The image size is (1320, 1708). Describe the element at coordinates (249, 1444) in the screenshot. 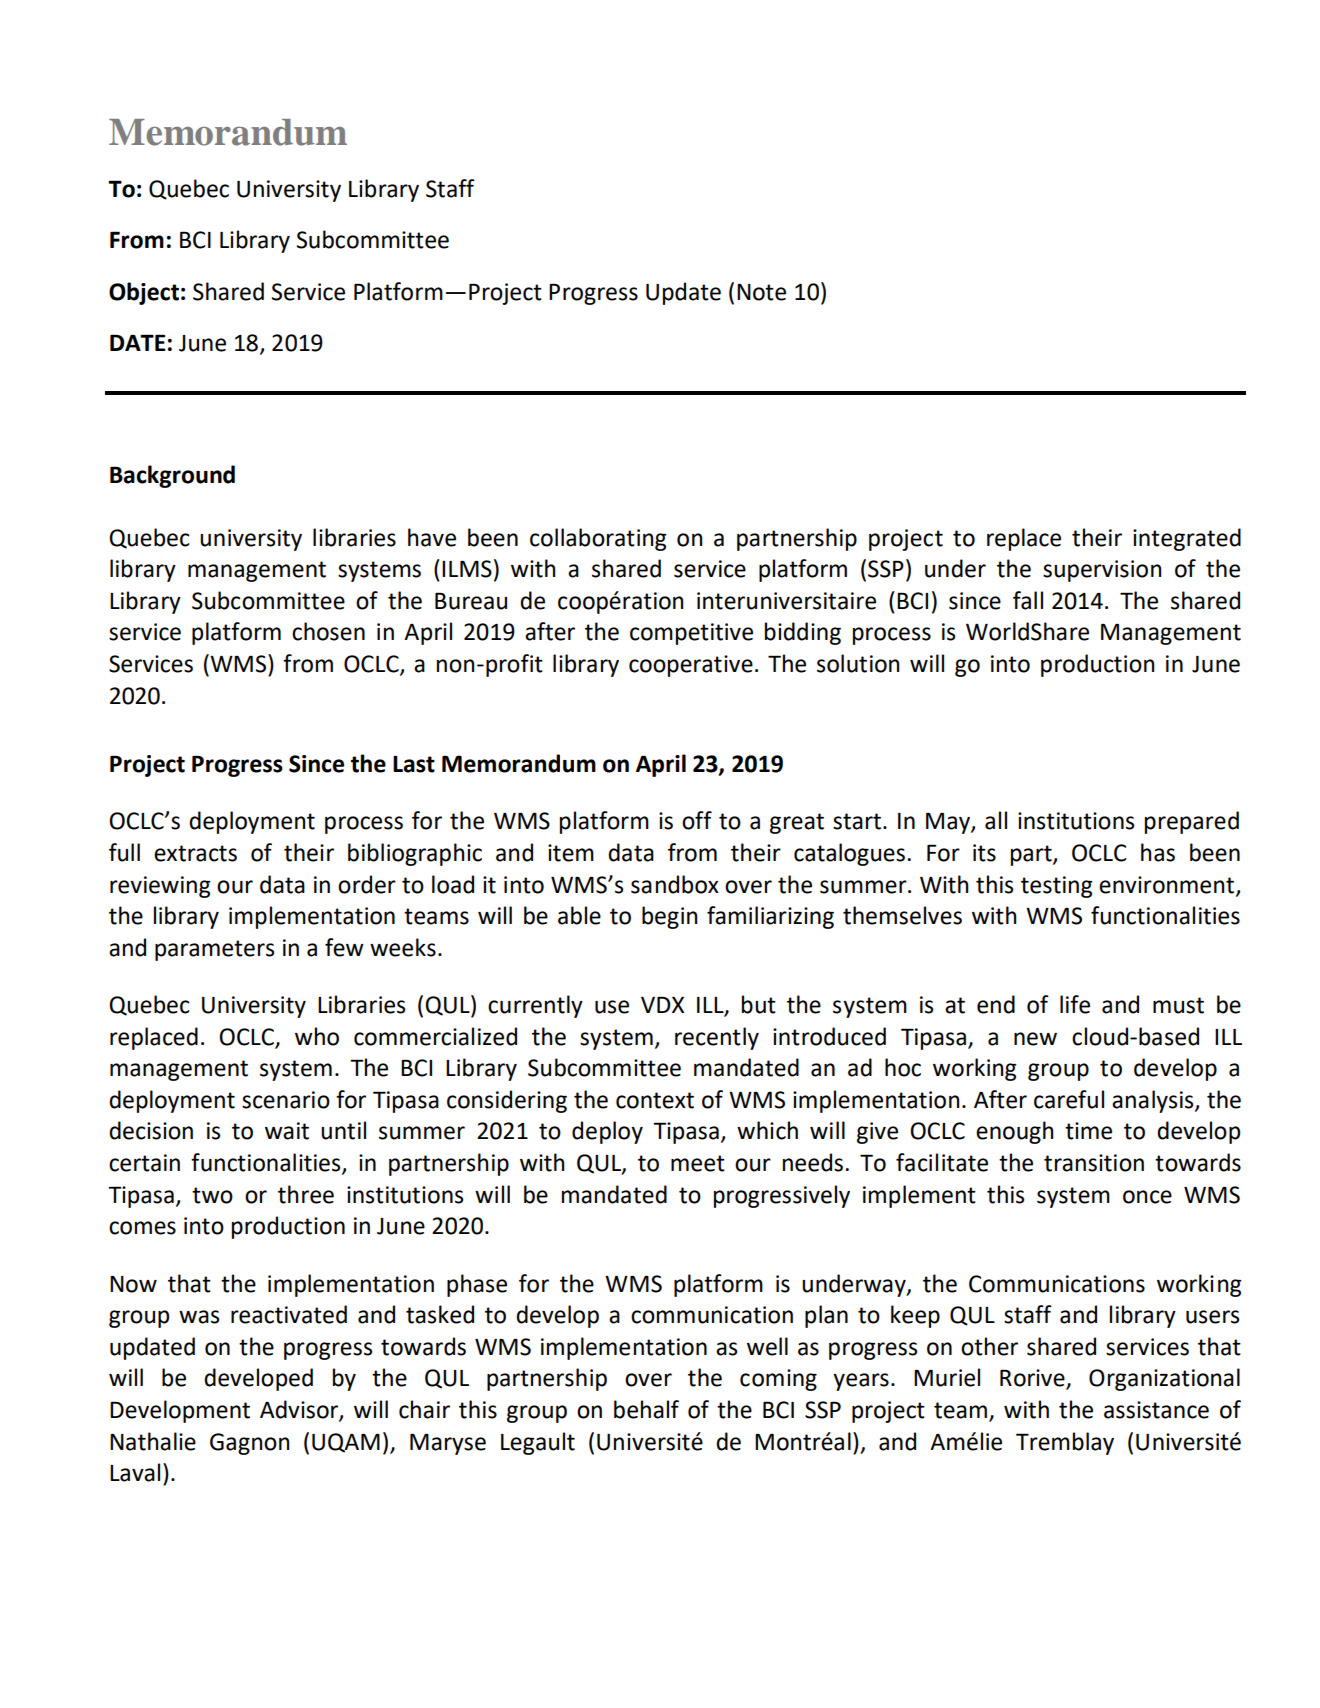

I see `Gagnon` at that location.
